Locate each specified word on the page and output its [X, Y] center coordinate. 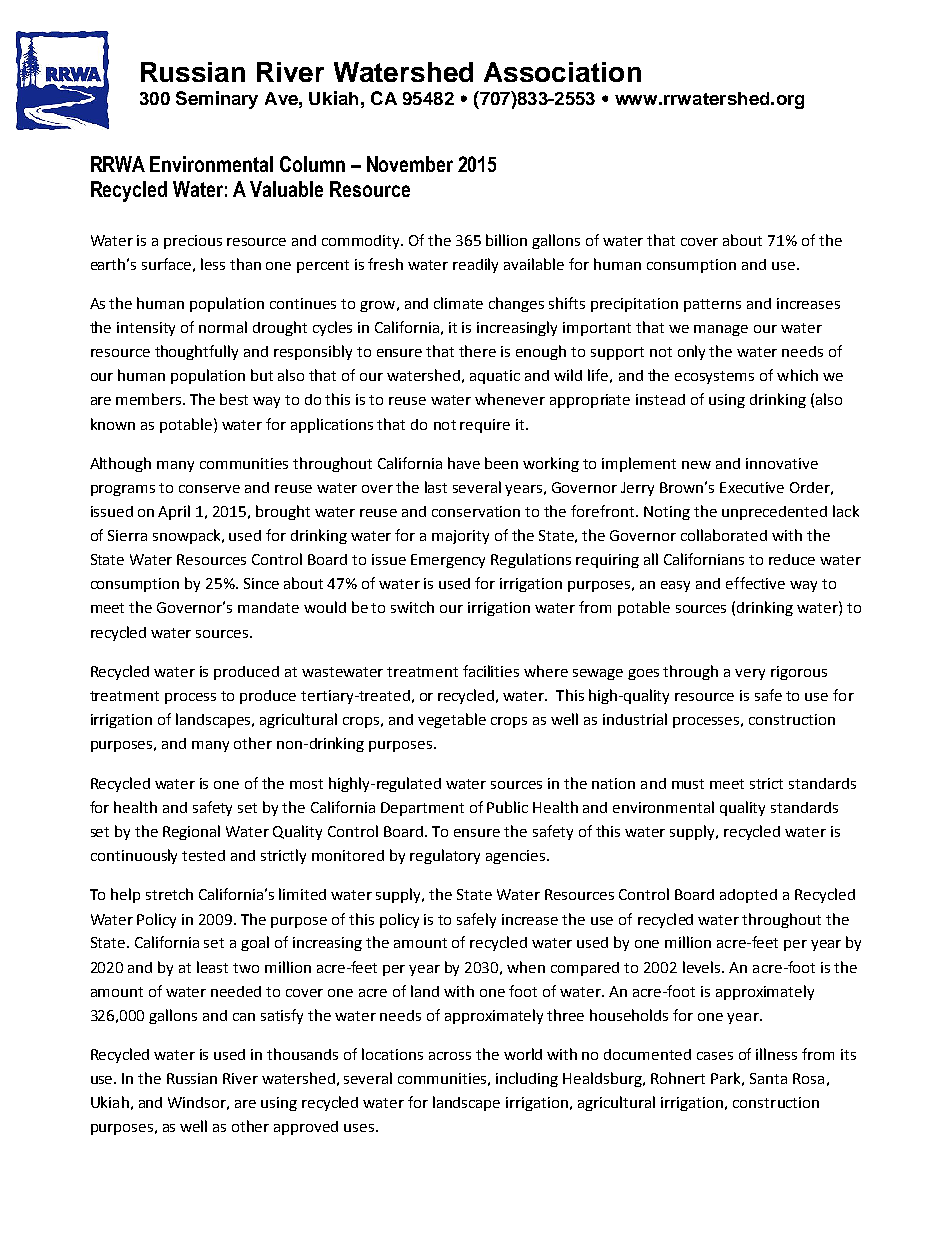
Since [261, 583]
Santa [768, 1078]
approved [306, 1128]
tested [203, 855]
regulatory [445, 856]
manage [721, 330]
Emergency [448, 561]
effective [755, 583]
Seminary [217, 100]
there [477, 351]
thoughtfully [196, 352]
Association [562, 72]
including [527, 1079]
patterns [712, 305]
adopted [748, 896]
